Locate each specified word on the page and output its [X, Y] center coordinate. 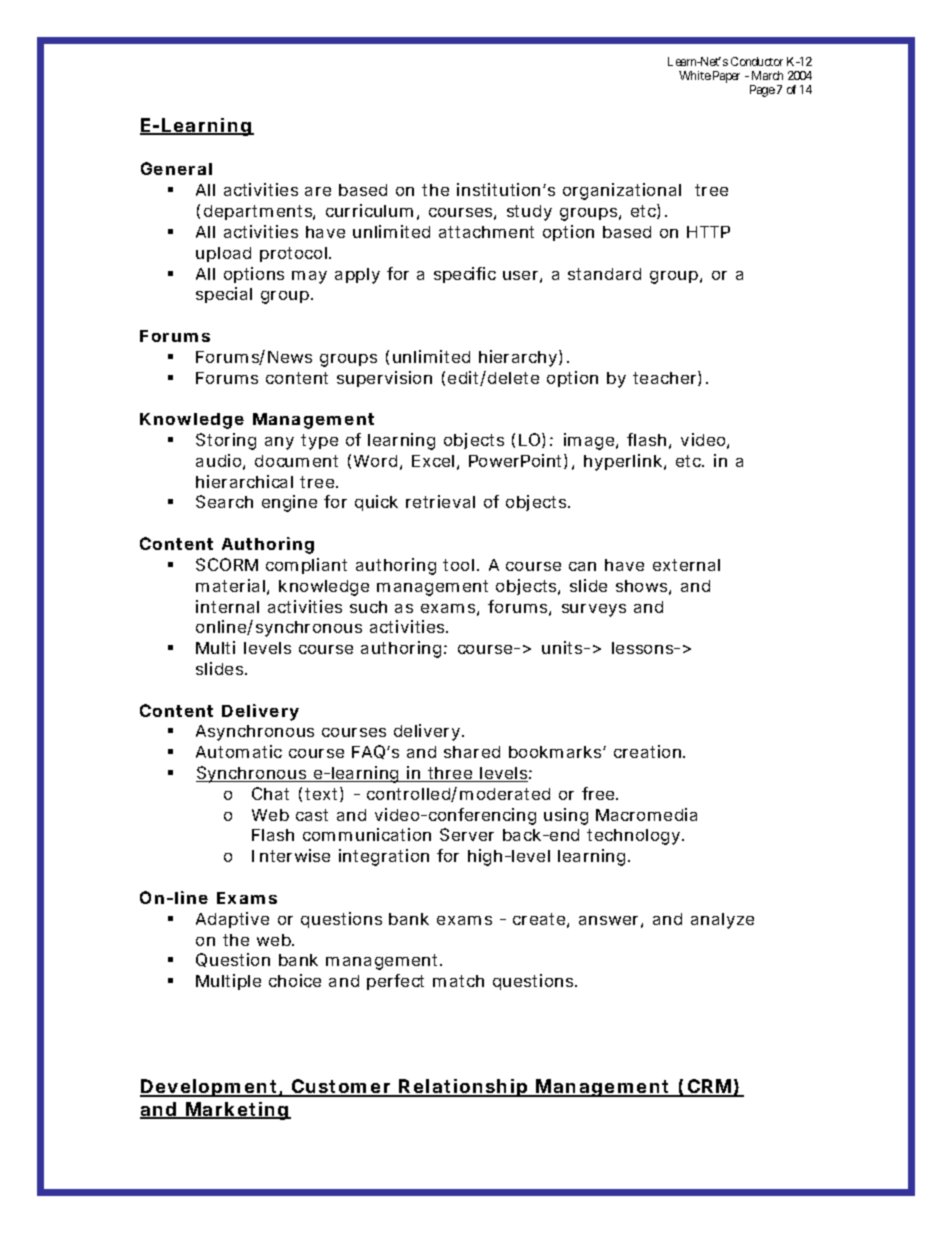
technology [635, 837]
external [686, 565]
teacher [667, 378]
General [176, 168]
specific [465, 275]
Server [467, 834]
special [224, 295]
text [324, 794]
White [695, 75]
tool [458, 565]
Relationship [465, 1088]
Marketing [238, 1111]
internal [227, 606]
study [529, 213]
